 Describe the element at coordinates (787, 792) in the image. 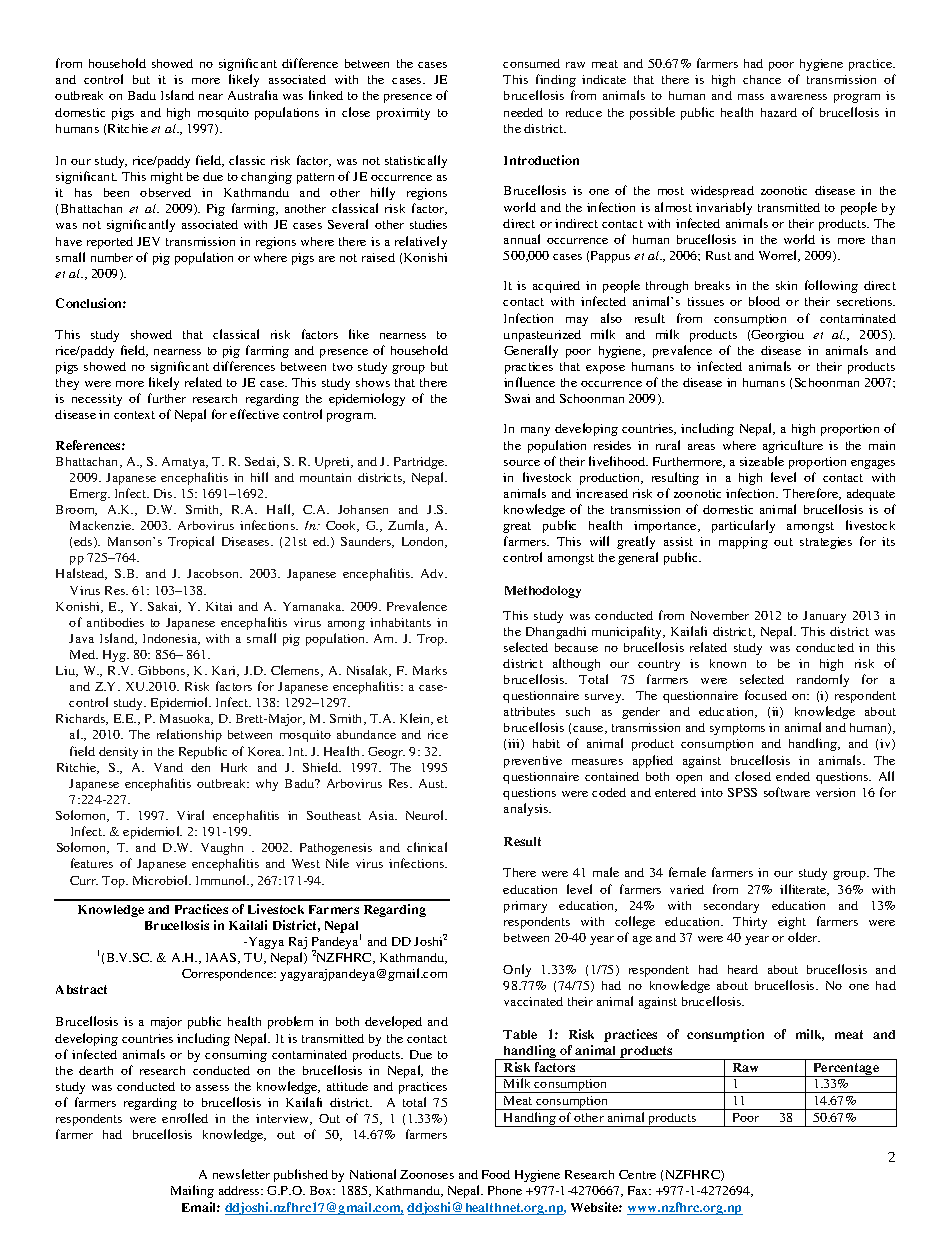

I see `software` at that location.
